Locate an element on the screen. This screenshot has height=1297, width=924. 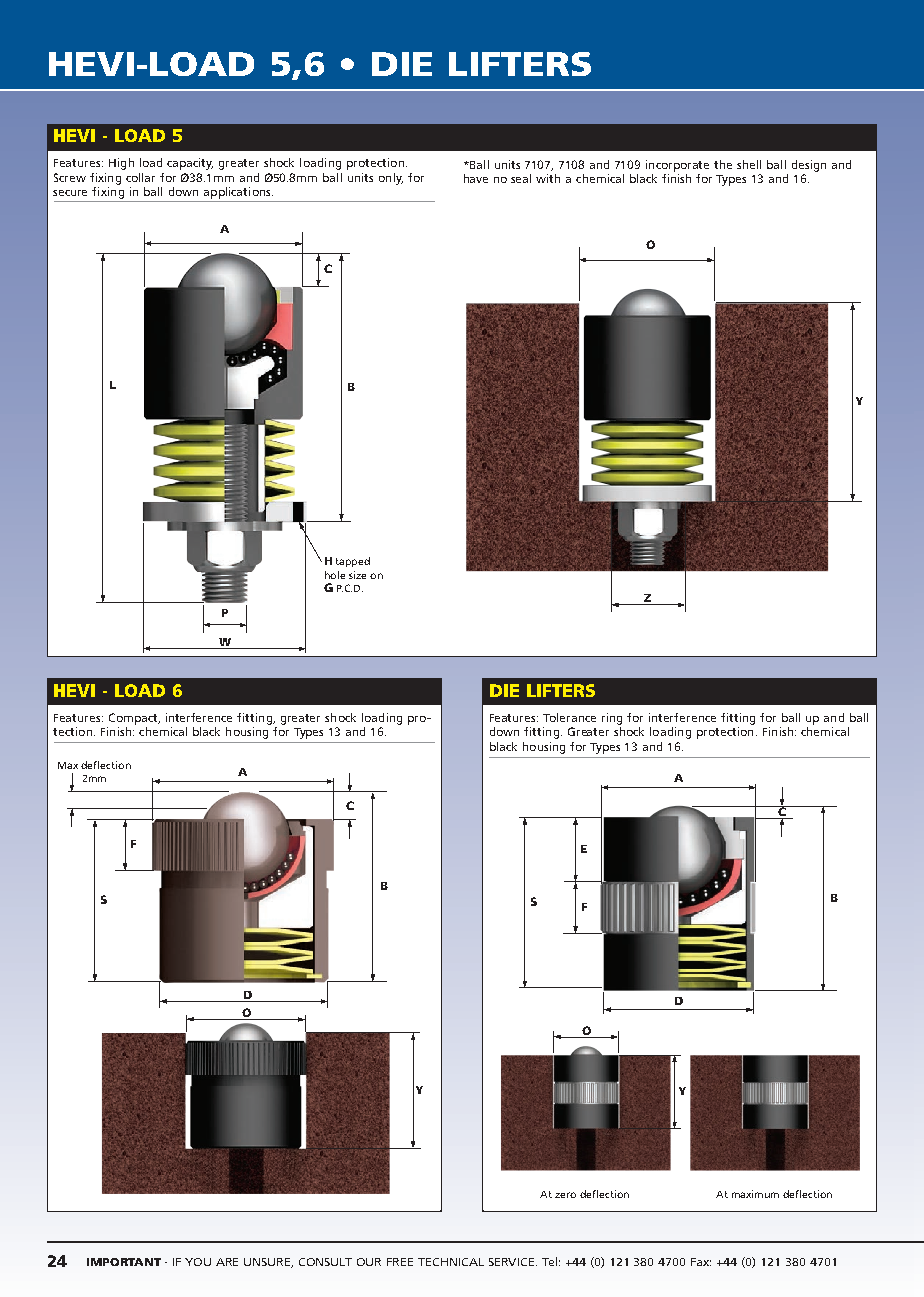
the is located at coordinates (723, 164).
